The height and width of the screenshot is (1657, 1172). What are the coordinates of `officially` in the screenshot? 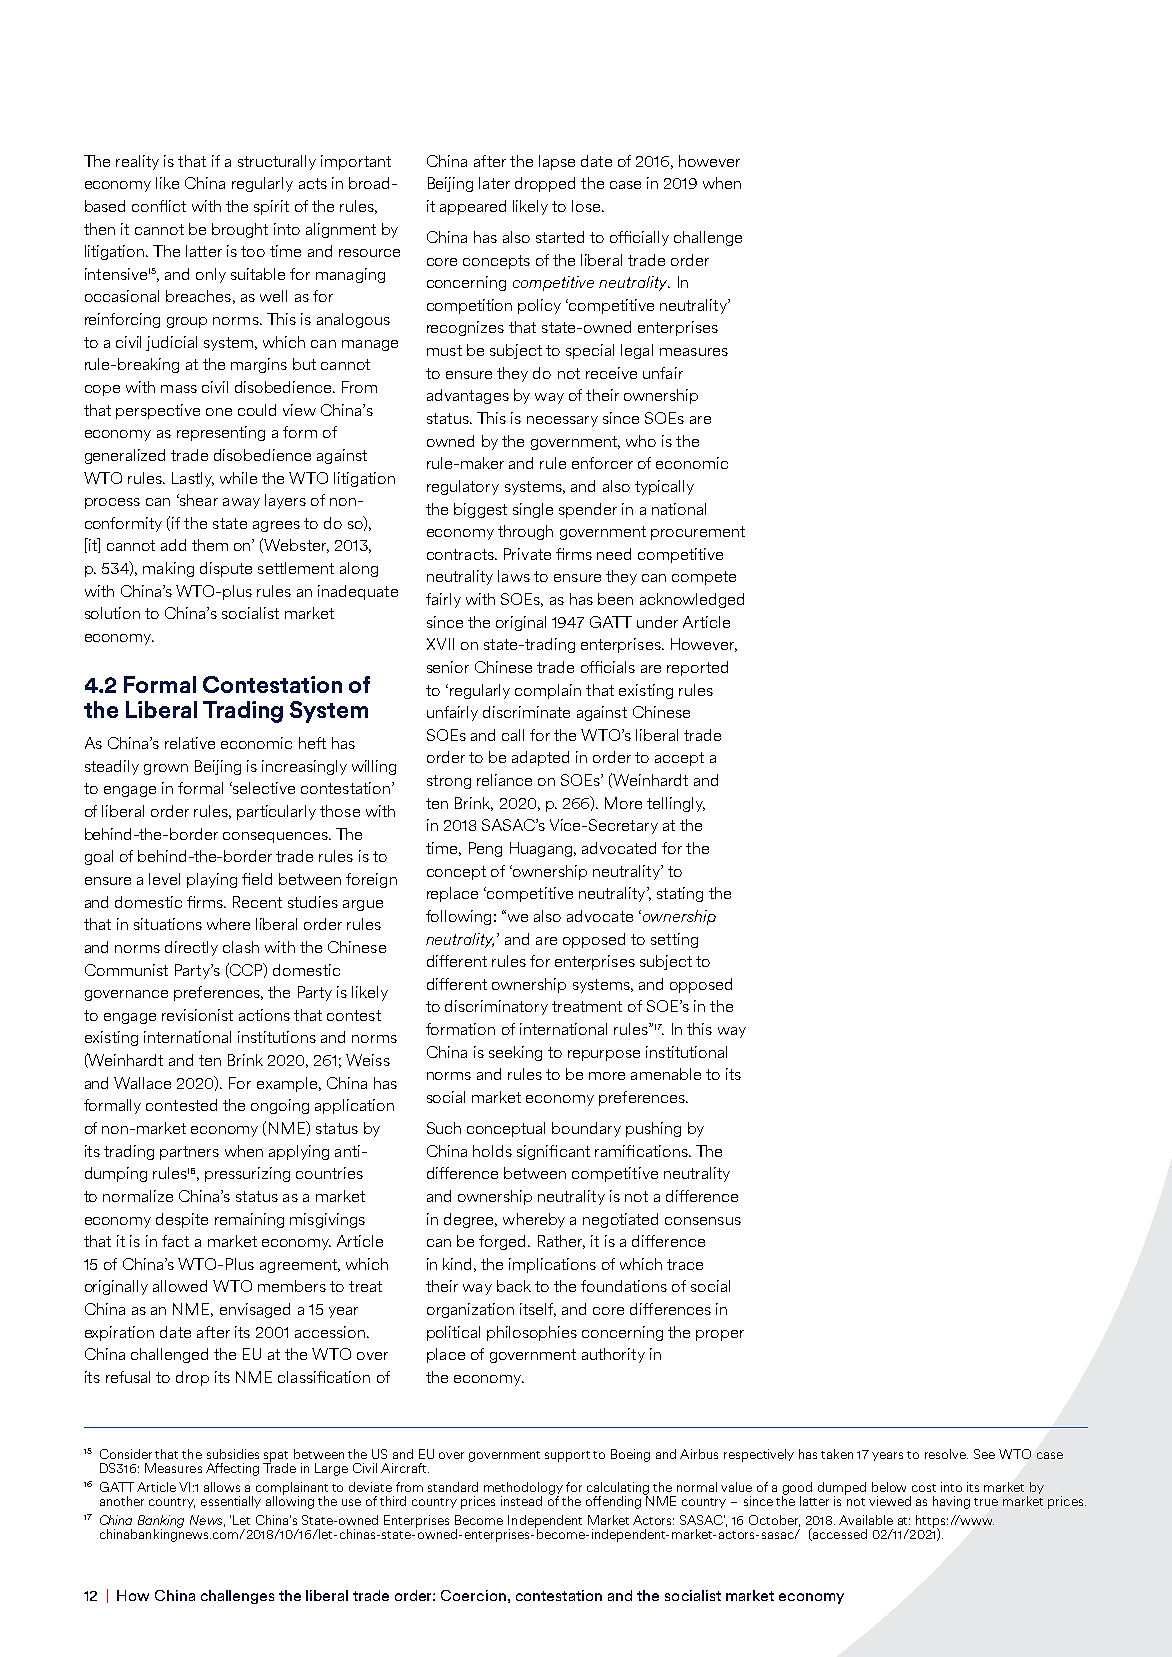 It's located at (639, 238).
